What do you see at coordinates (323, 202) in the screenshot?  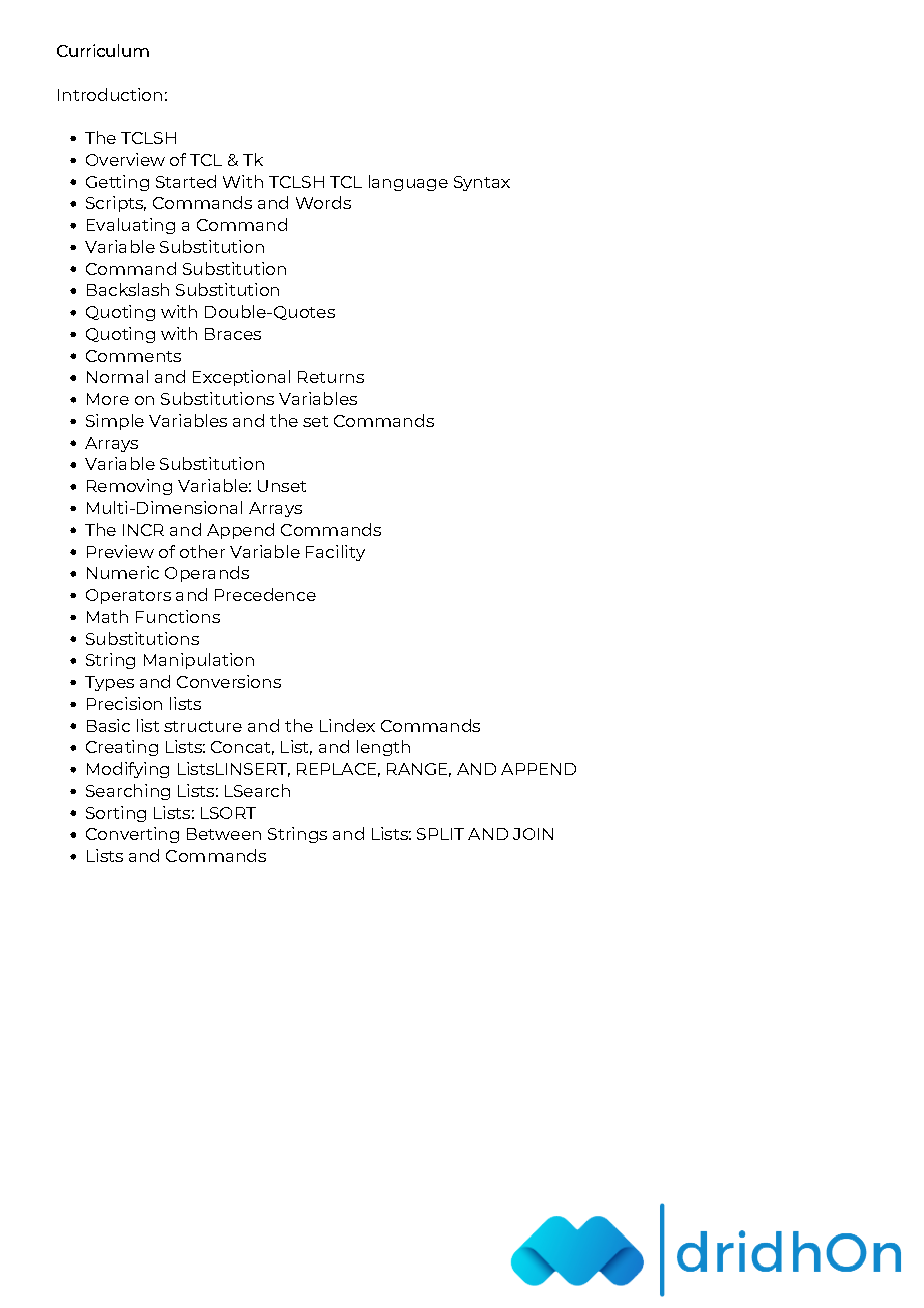 I see `Words` at bounding box center [323, 202].
